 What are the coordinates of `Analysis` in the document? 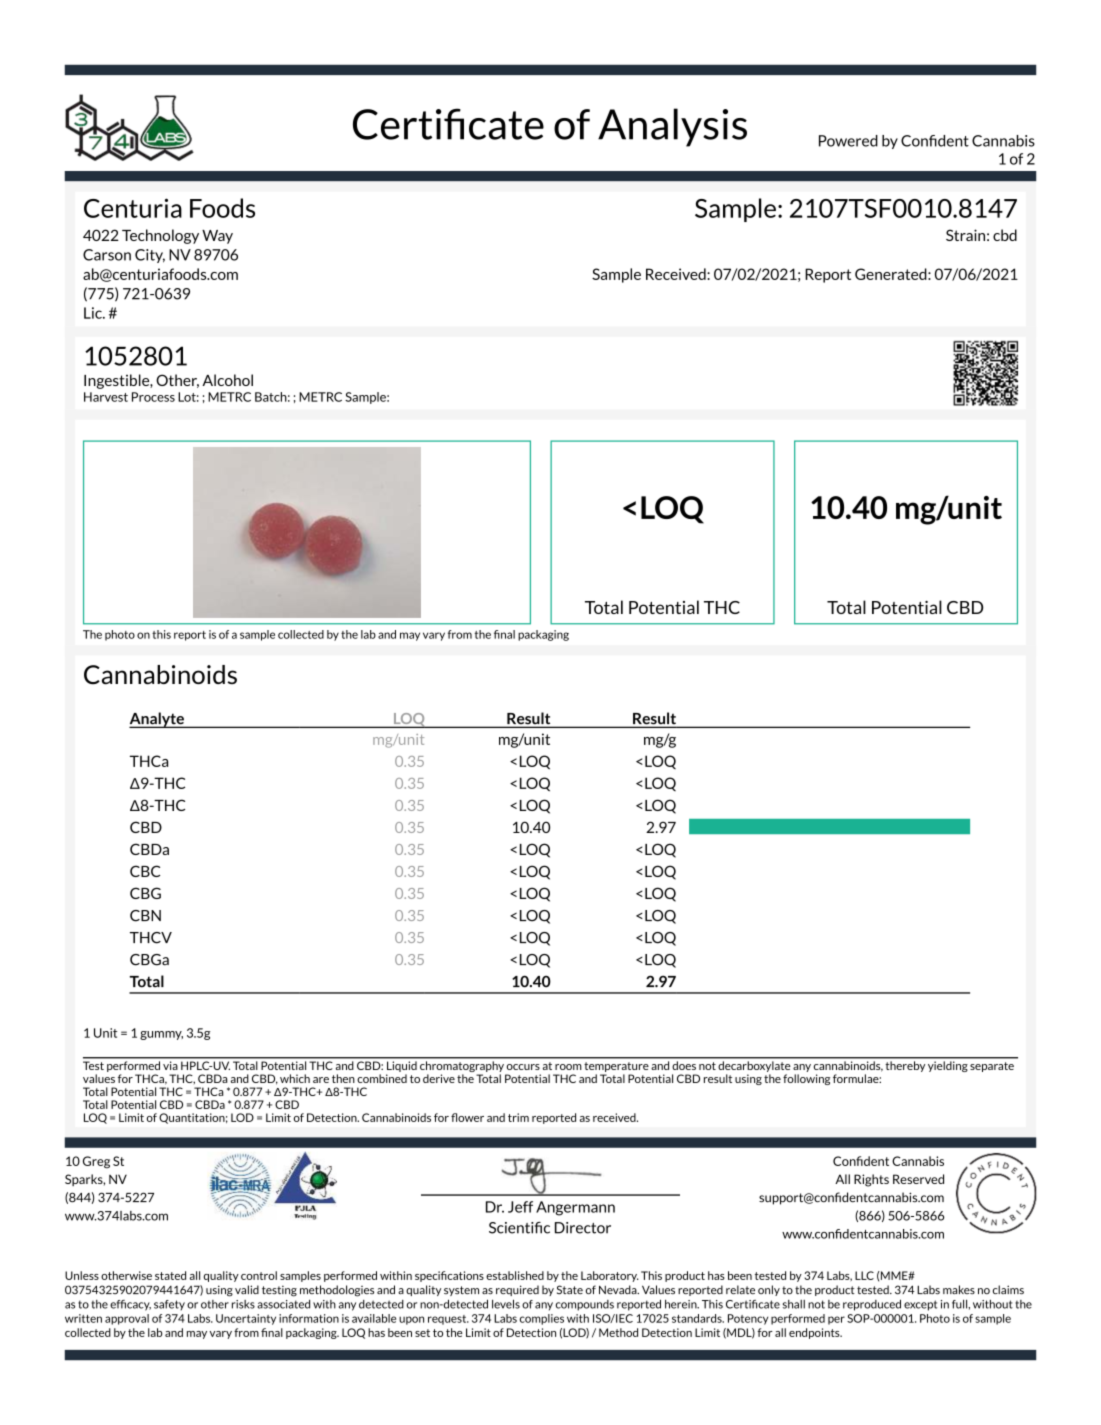 It's located at (672, 127).
